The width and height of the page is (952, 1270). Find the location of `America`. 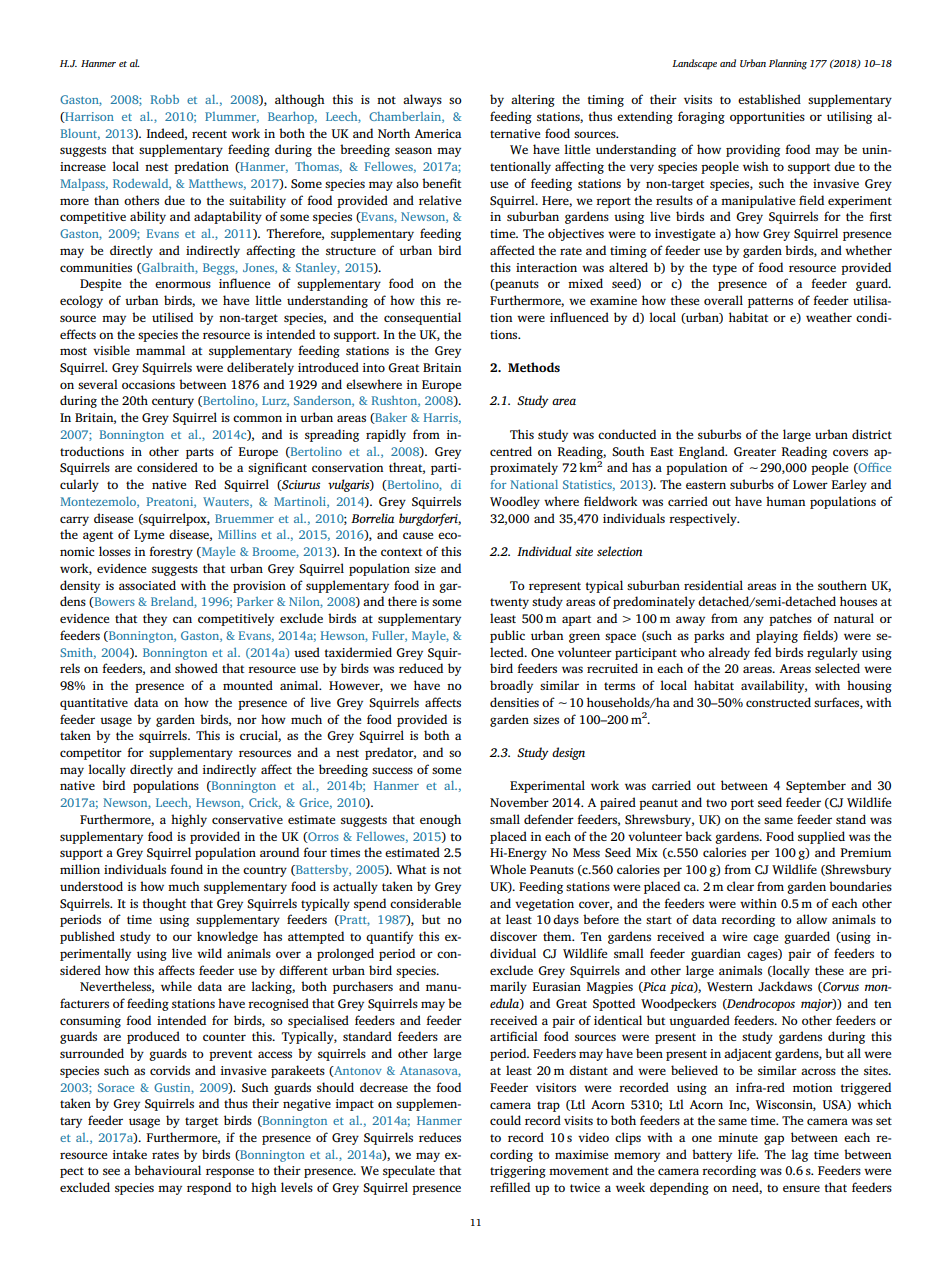

America is located at coordinates (437, 133).
